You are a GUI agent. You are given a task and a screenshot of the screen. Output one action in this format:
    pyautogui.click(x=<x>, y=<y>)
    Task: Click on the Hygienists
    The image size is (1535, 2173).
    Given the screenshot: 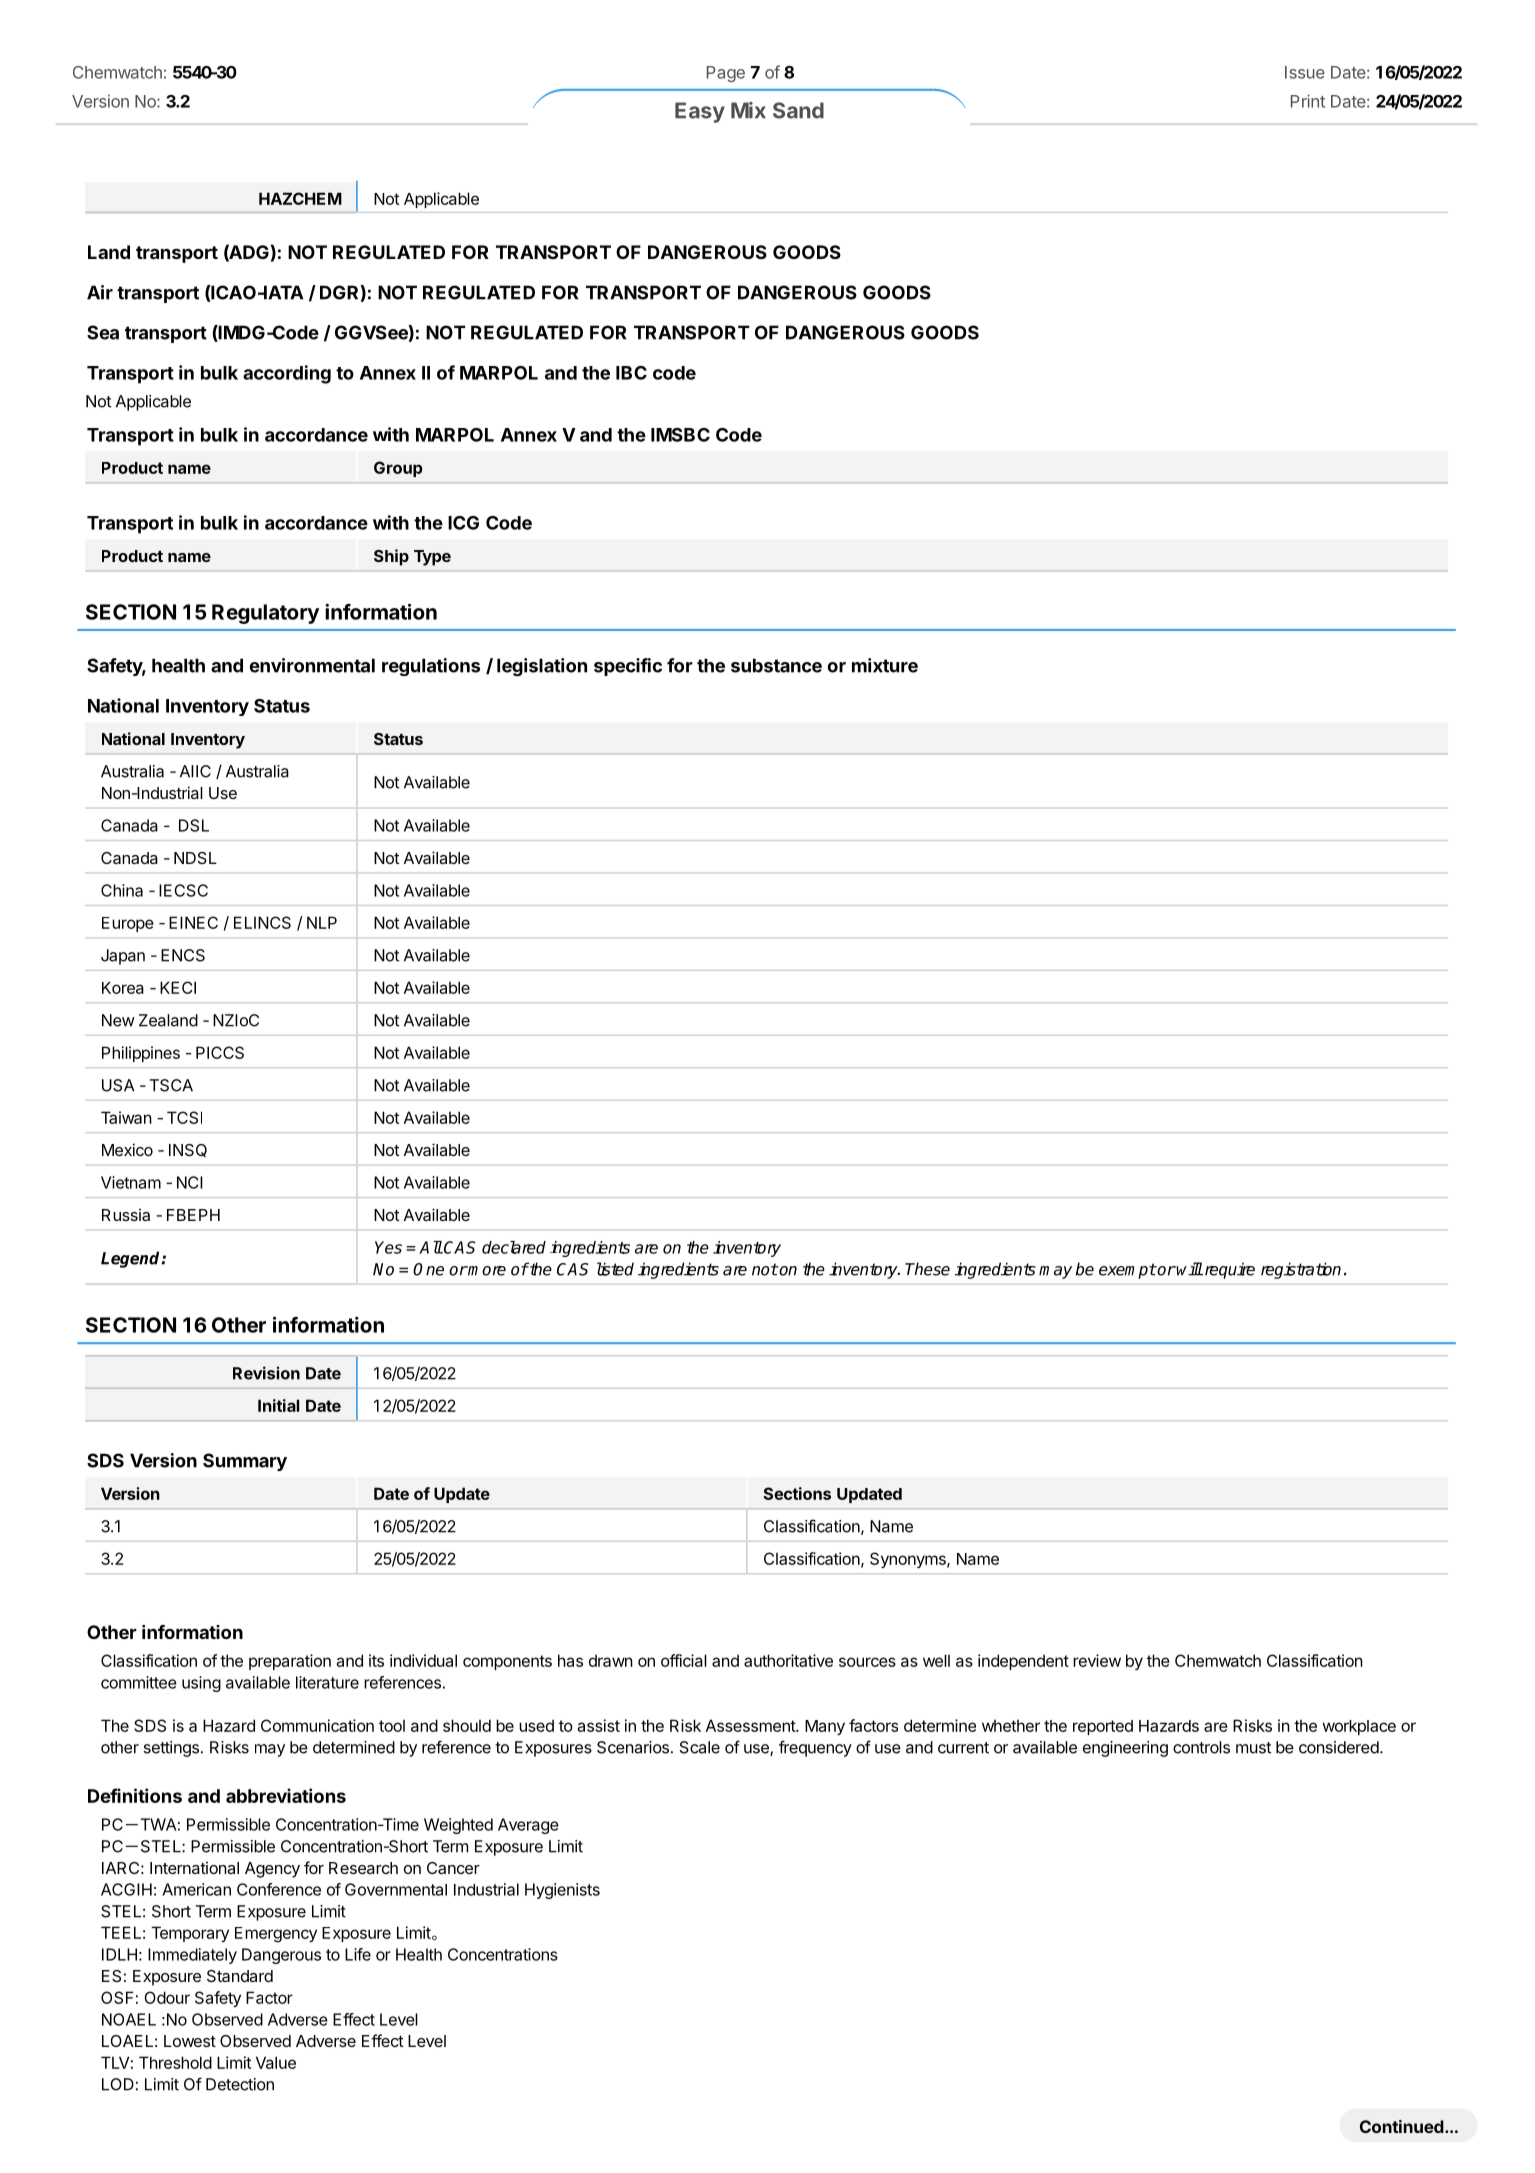 What is the action you would take?
    pyautogui.click(x=562, y=1891)
